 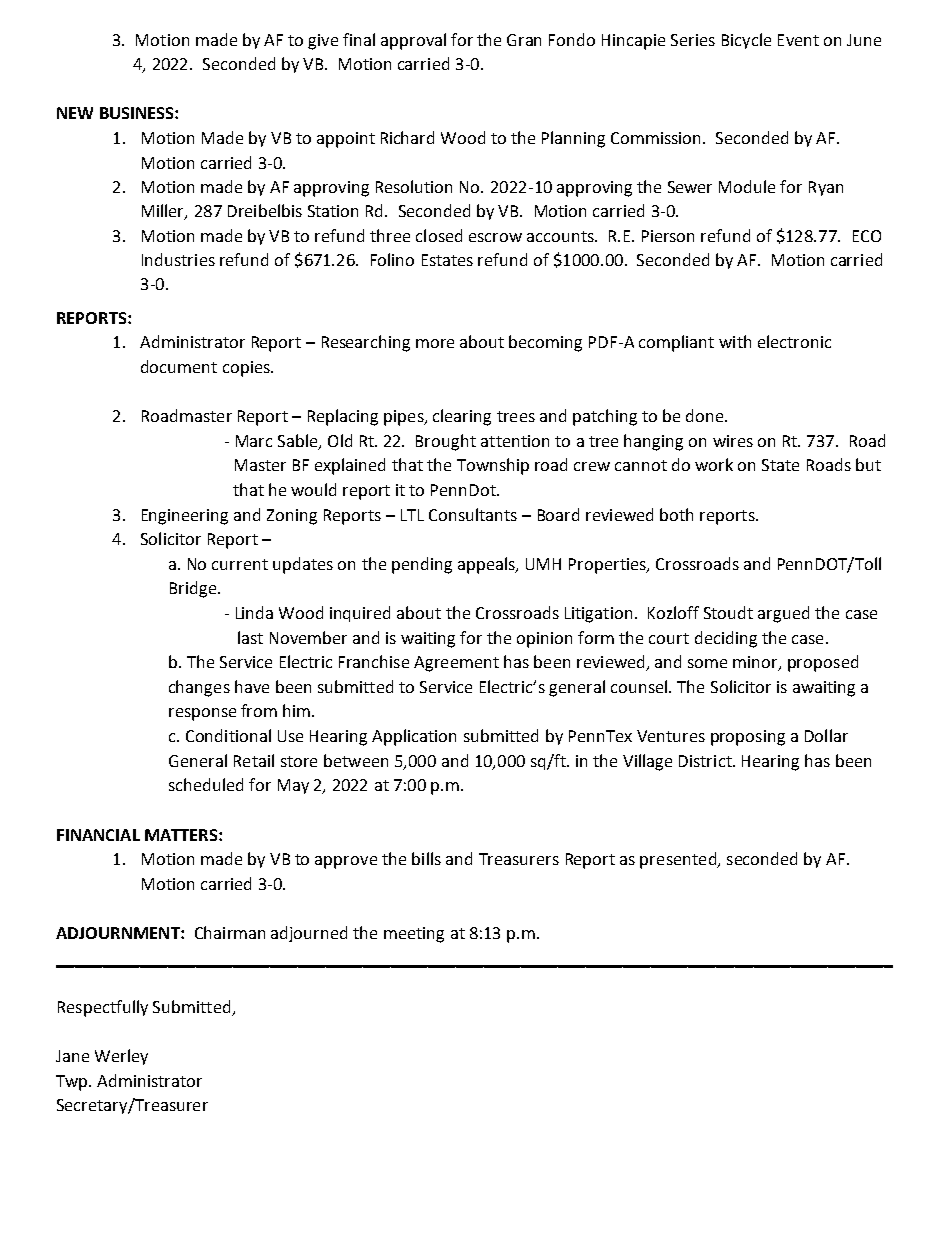 I want to click on Gran, so click(x=524, y=40).
